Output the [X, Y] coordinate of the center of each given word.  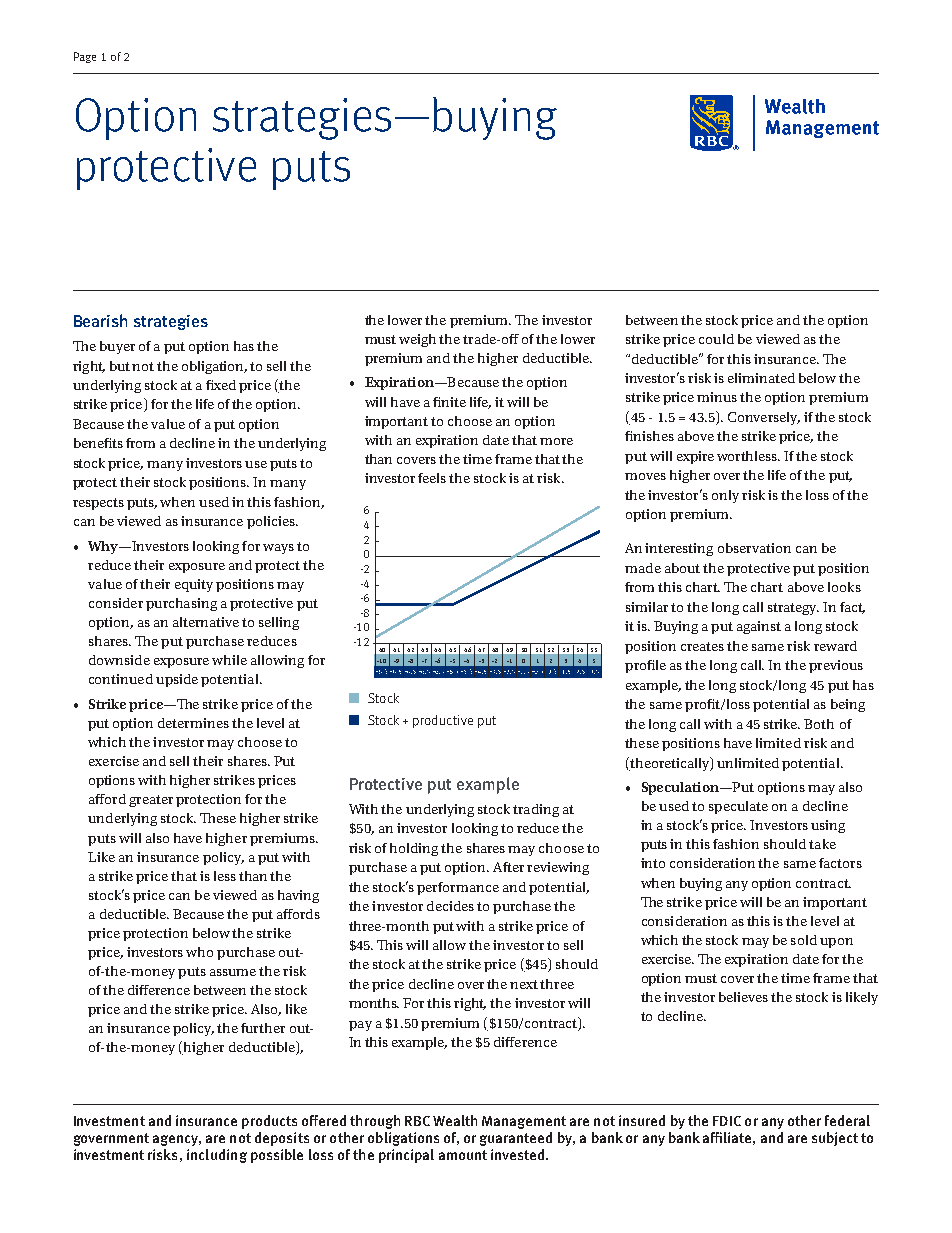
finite [449, 402]
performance [458, 888]
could [716, 339]
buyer [117, 347]
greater [151, 801]
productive [443, 721]
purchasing [181, 604]
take [822, 844]
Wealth [455, 1120]
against [759, 627]
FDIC [727, 1121]
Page [85, 57]
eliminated [761, 378]
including [217, 1156]
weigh [417, 340]
